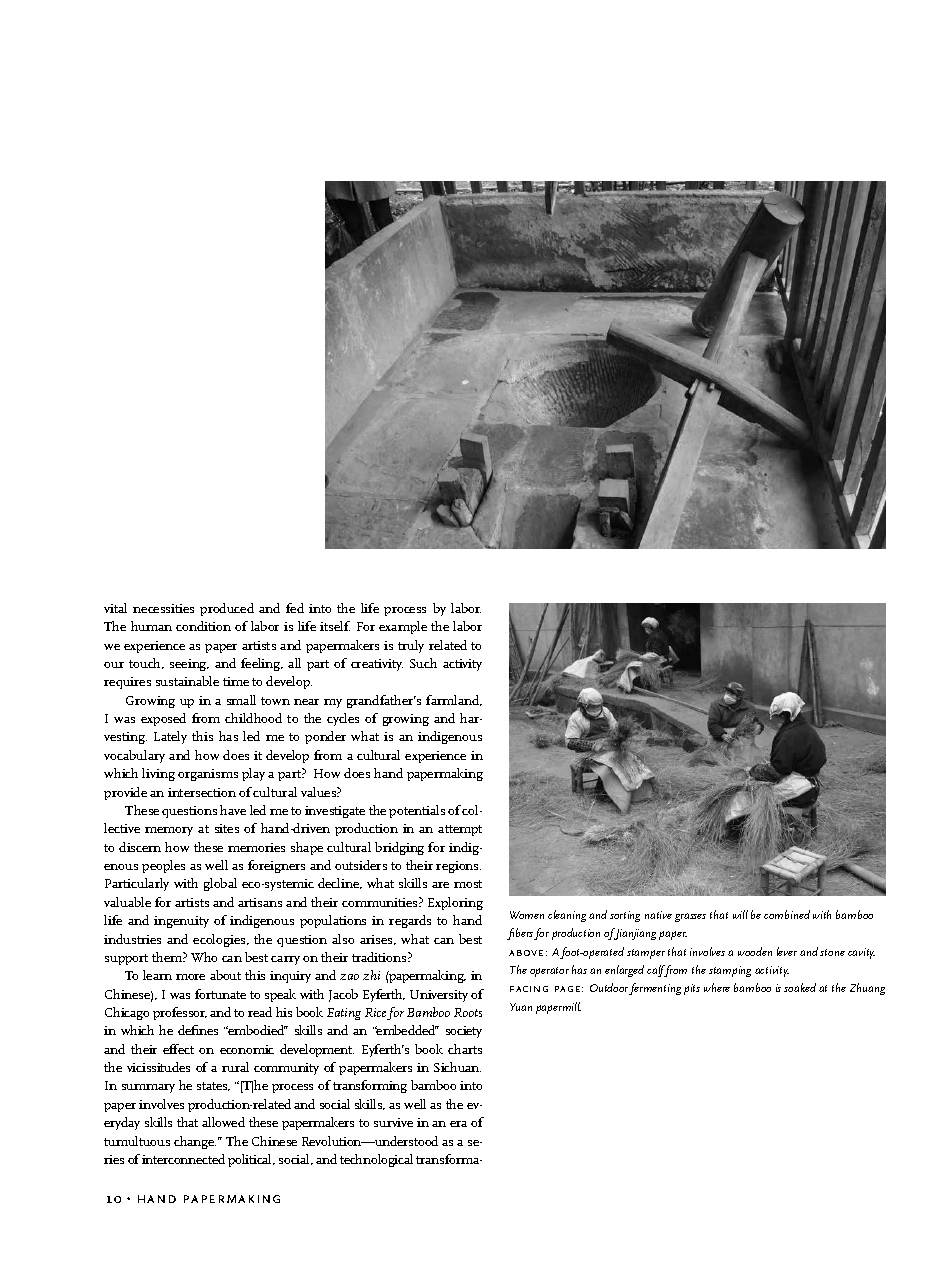  What do you see at coordinates (787, 914) in the screenshot?
I see `combined` at bounding box center [787, 914].
